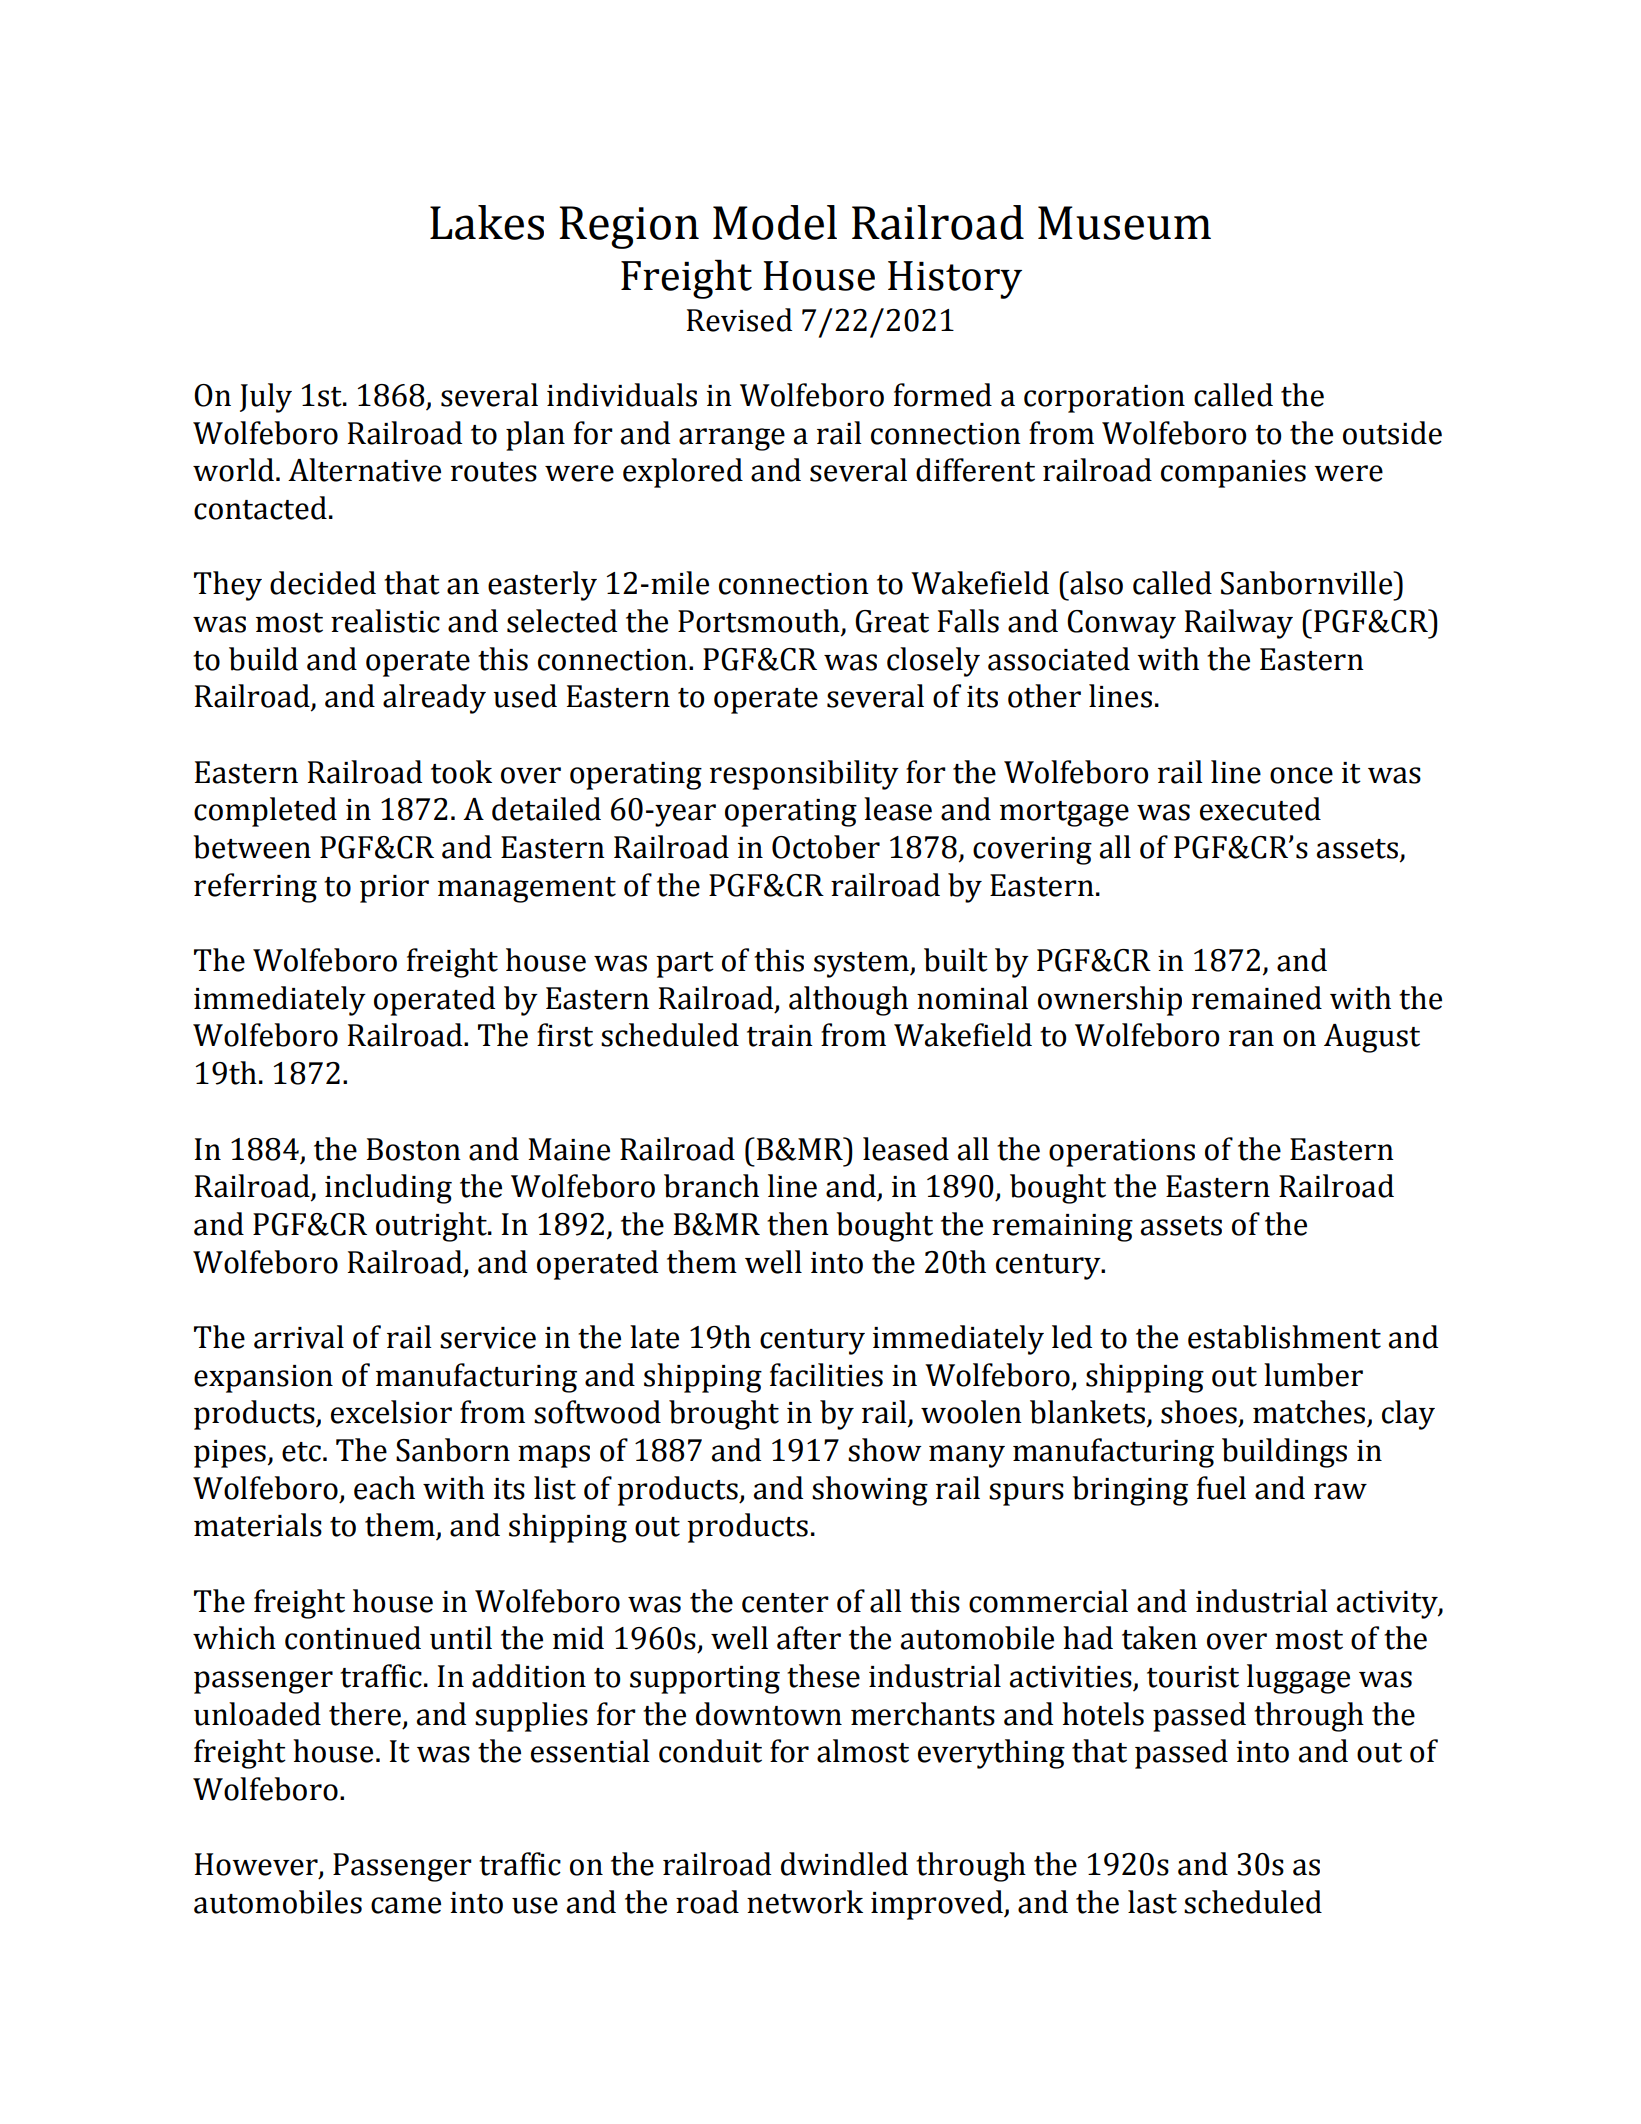 The image size is (1641, 2124). What do you see at coordinates (1221, 1488) in the document?
I see `fuel` at bounding box center [1221, 1488].
